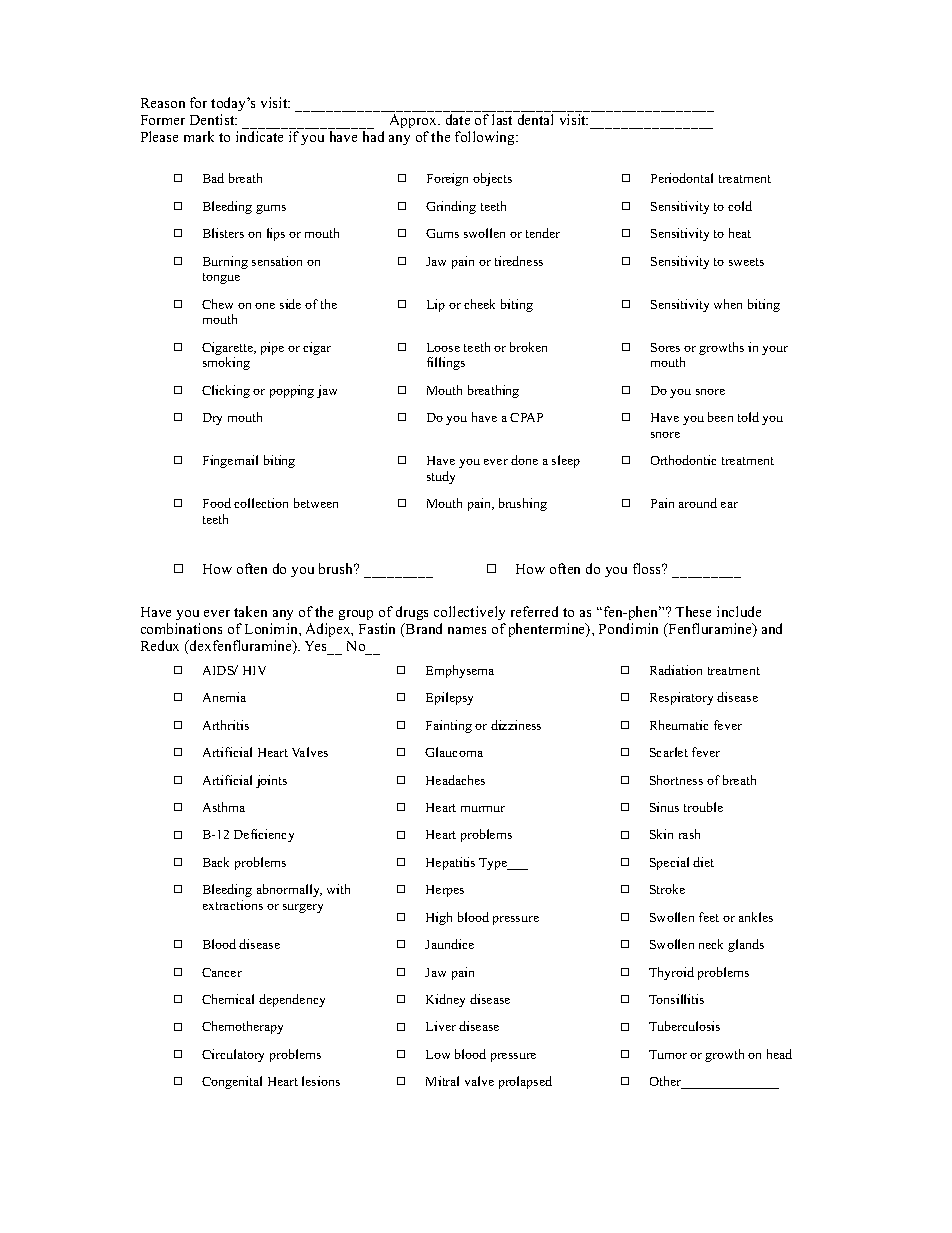 The width and height of the screenshot is (952, 1233). What do you see at coordinates (665, 347) in the screenshot?
I see `Sores` at bounding box center [665, 347].
